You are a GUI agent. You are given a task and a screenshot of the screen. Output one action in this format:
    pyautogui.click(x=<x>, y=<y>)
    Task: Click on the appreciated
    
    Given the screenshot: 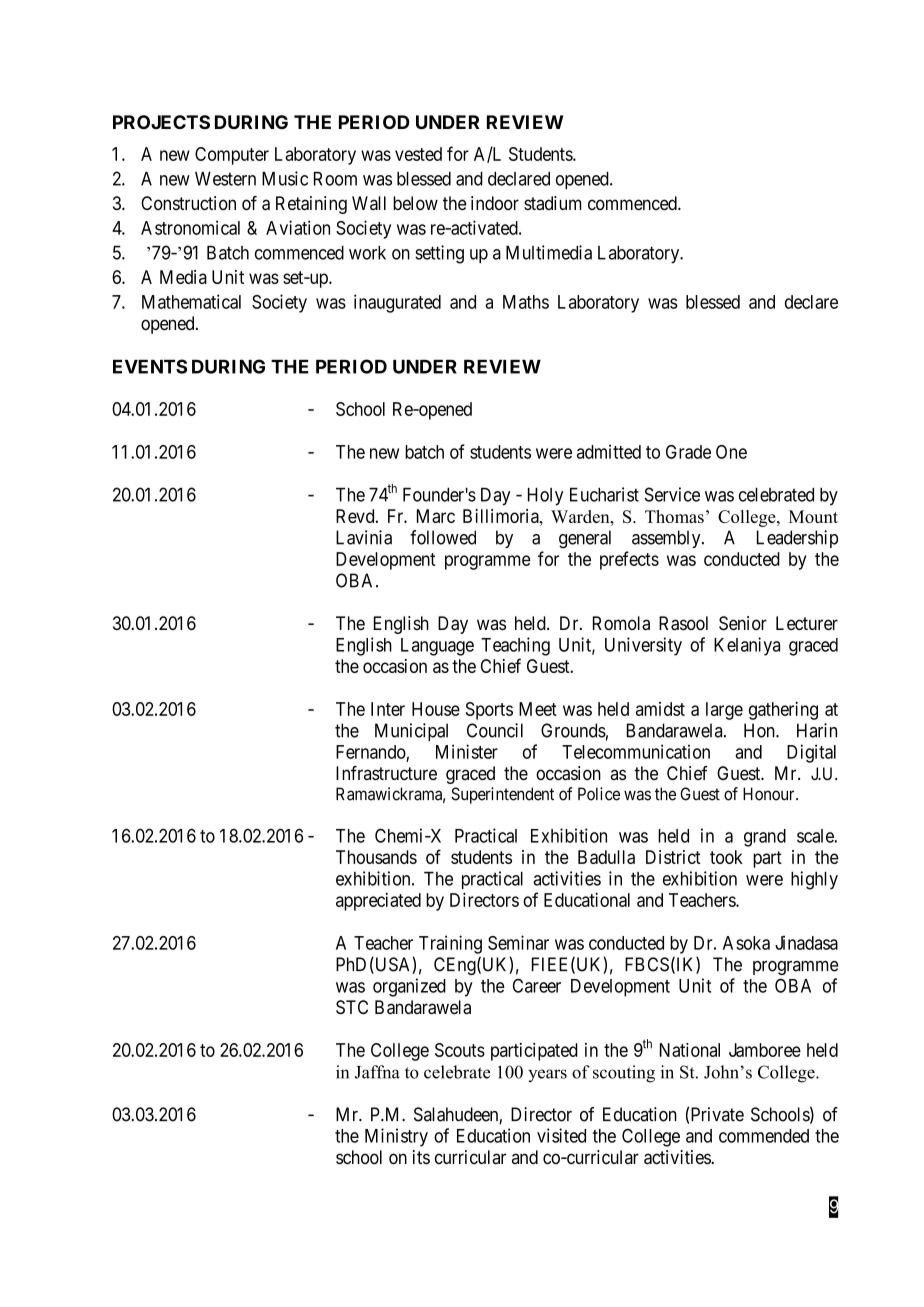 What is the action you would take?
    pyautogui.click(x=378, y=902)
